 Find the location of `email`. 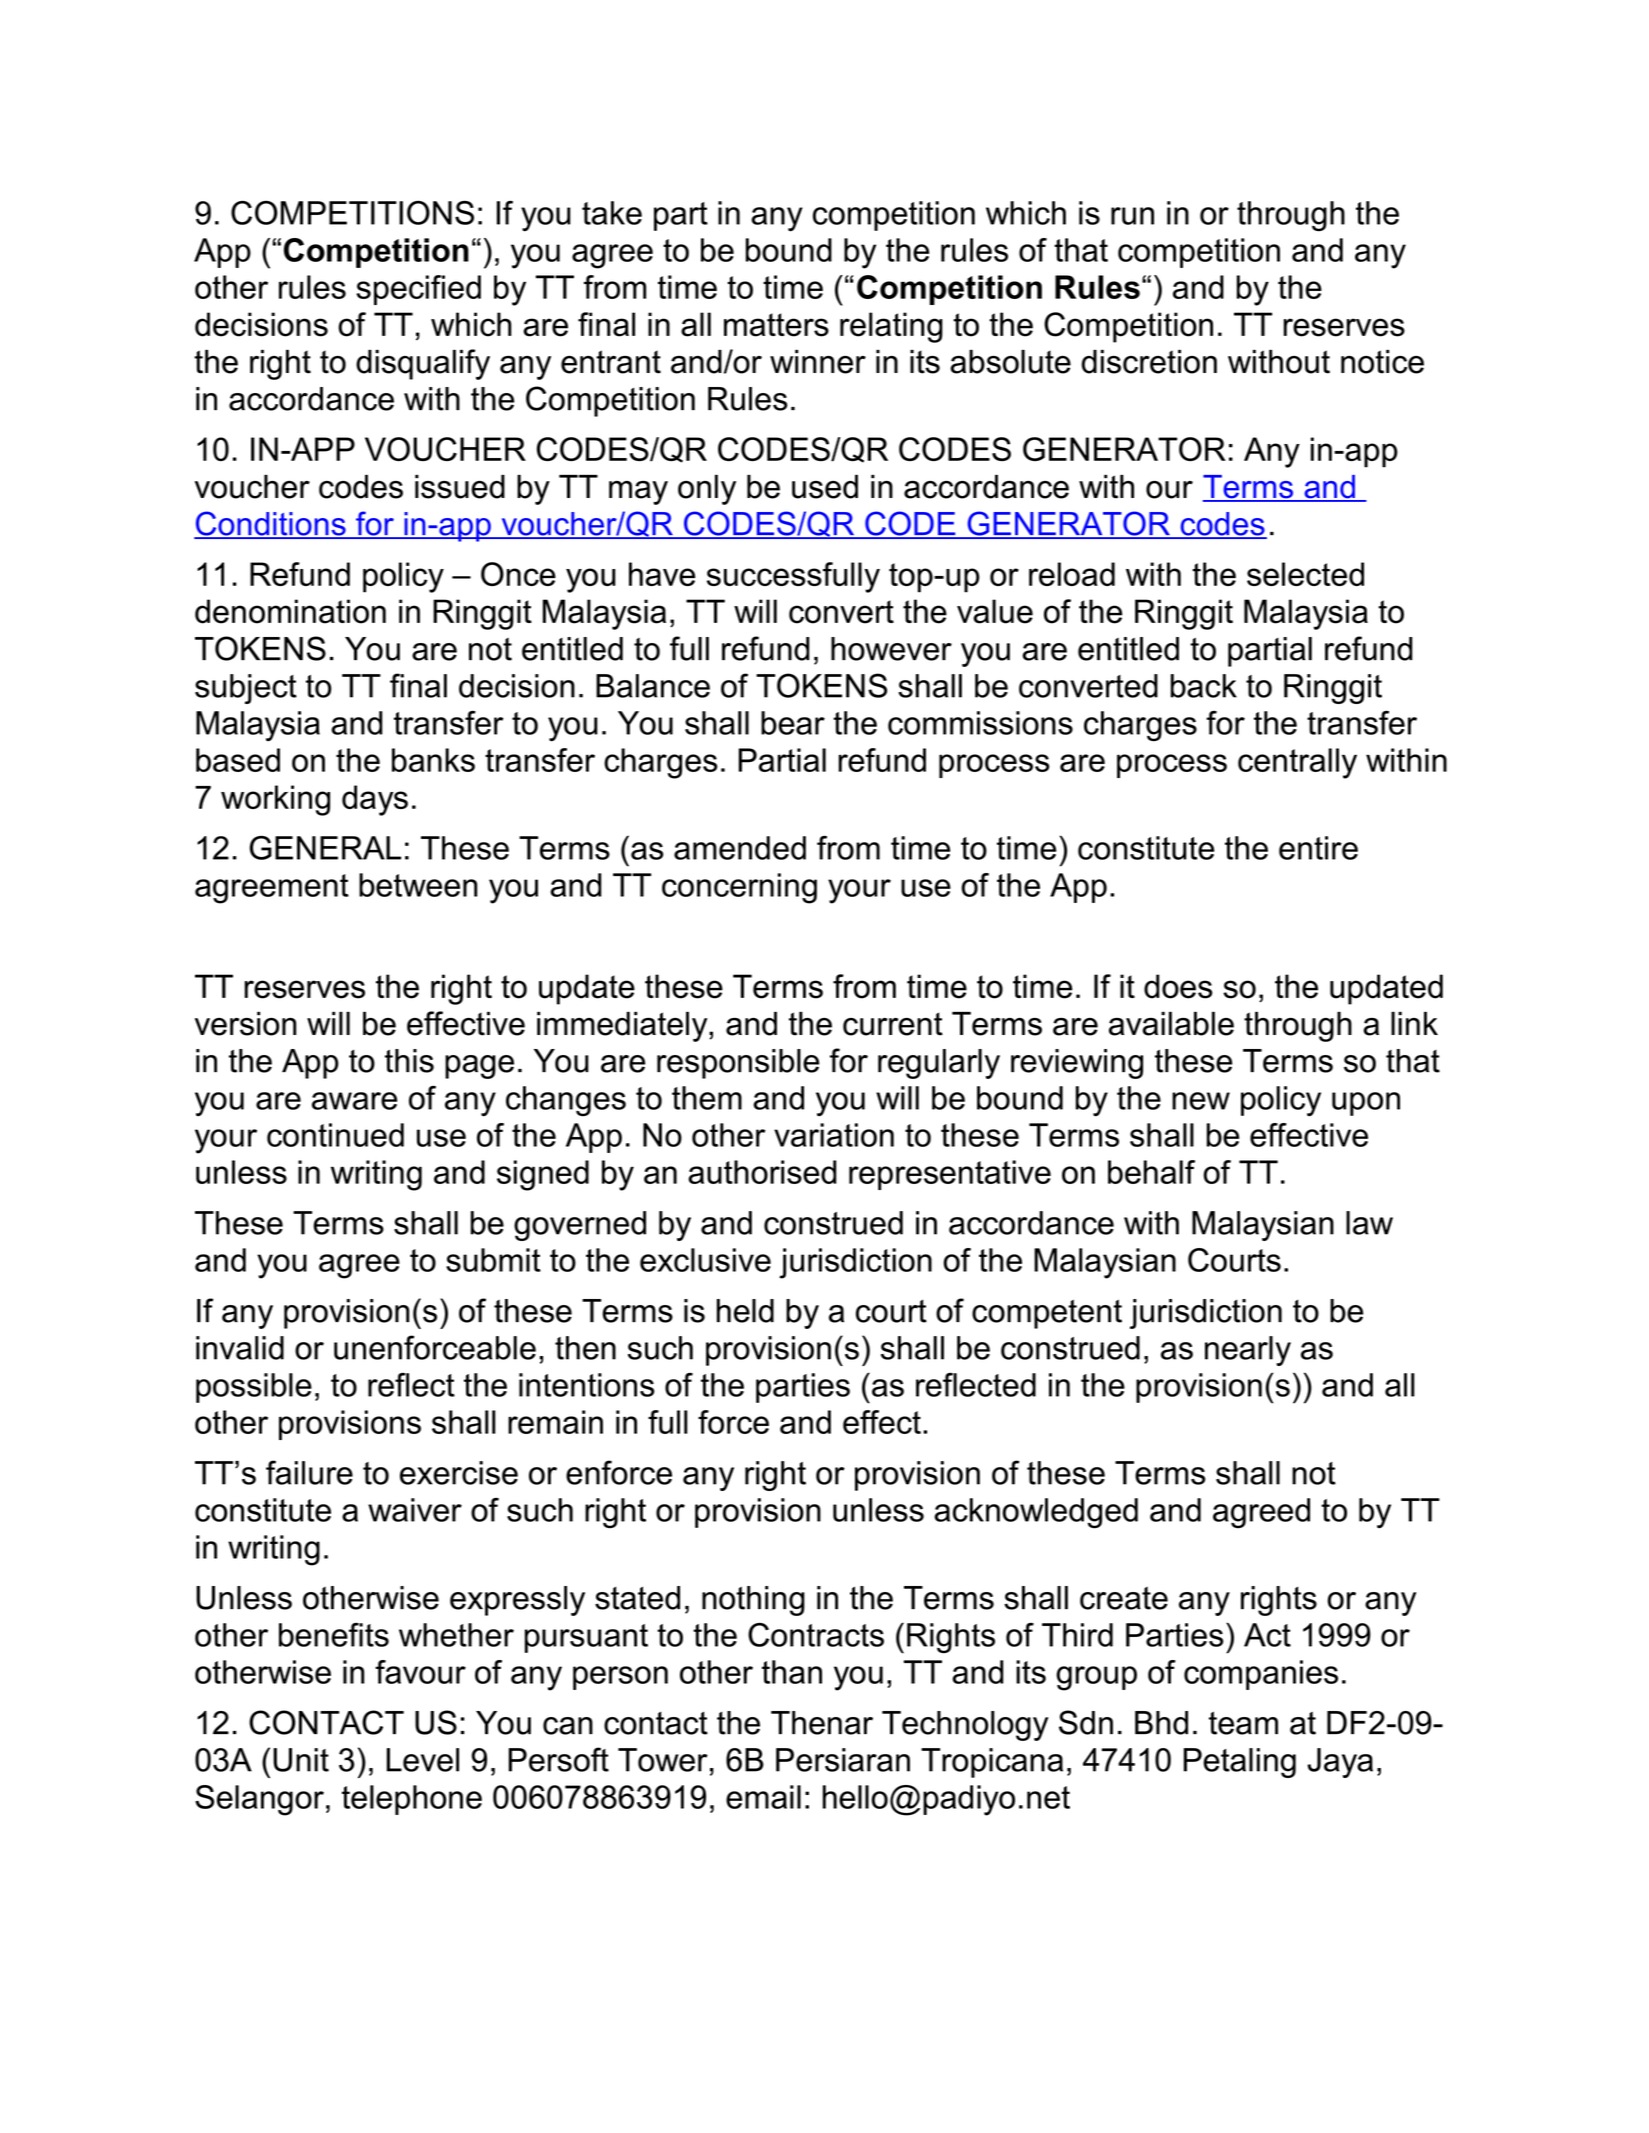

email is located at coordinates (763, 1797).
